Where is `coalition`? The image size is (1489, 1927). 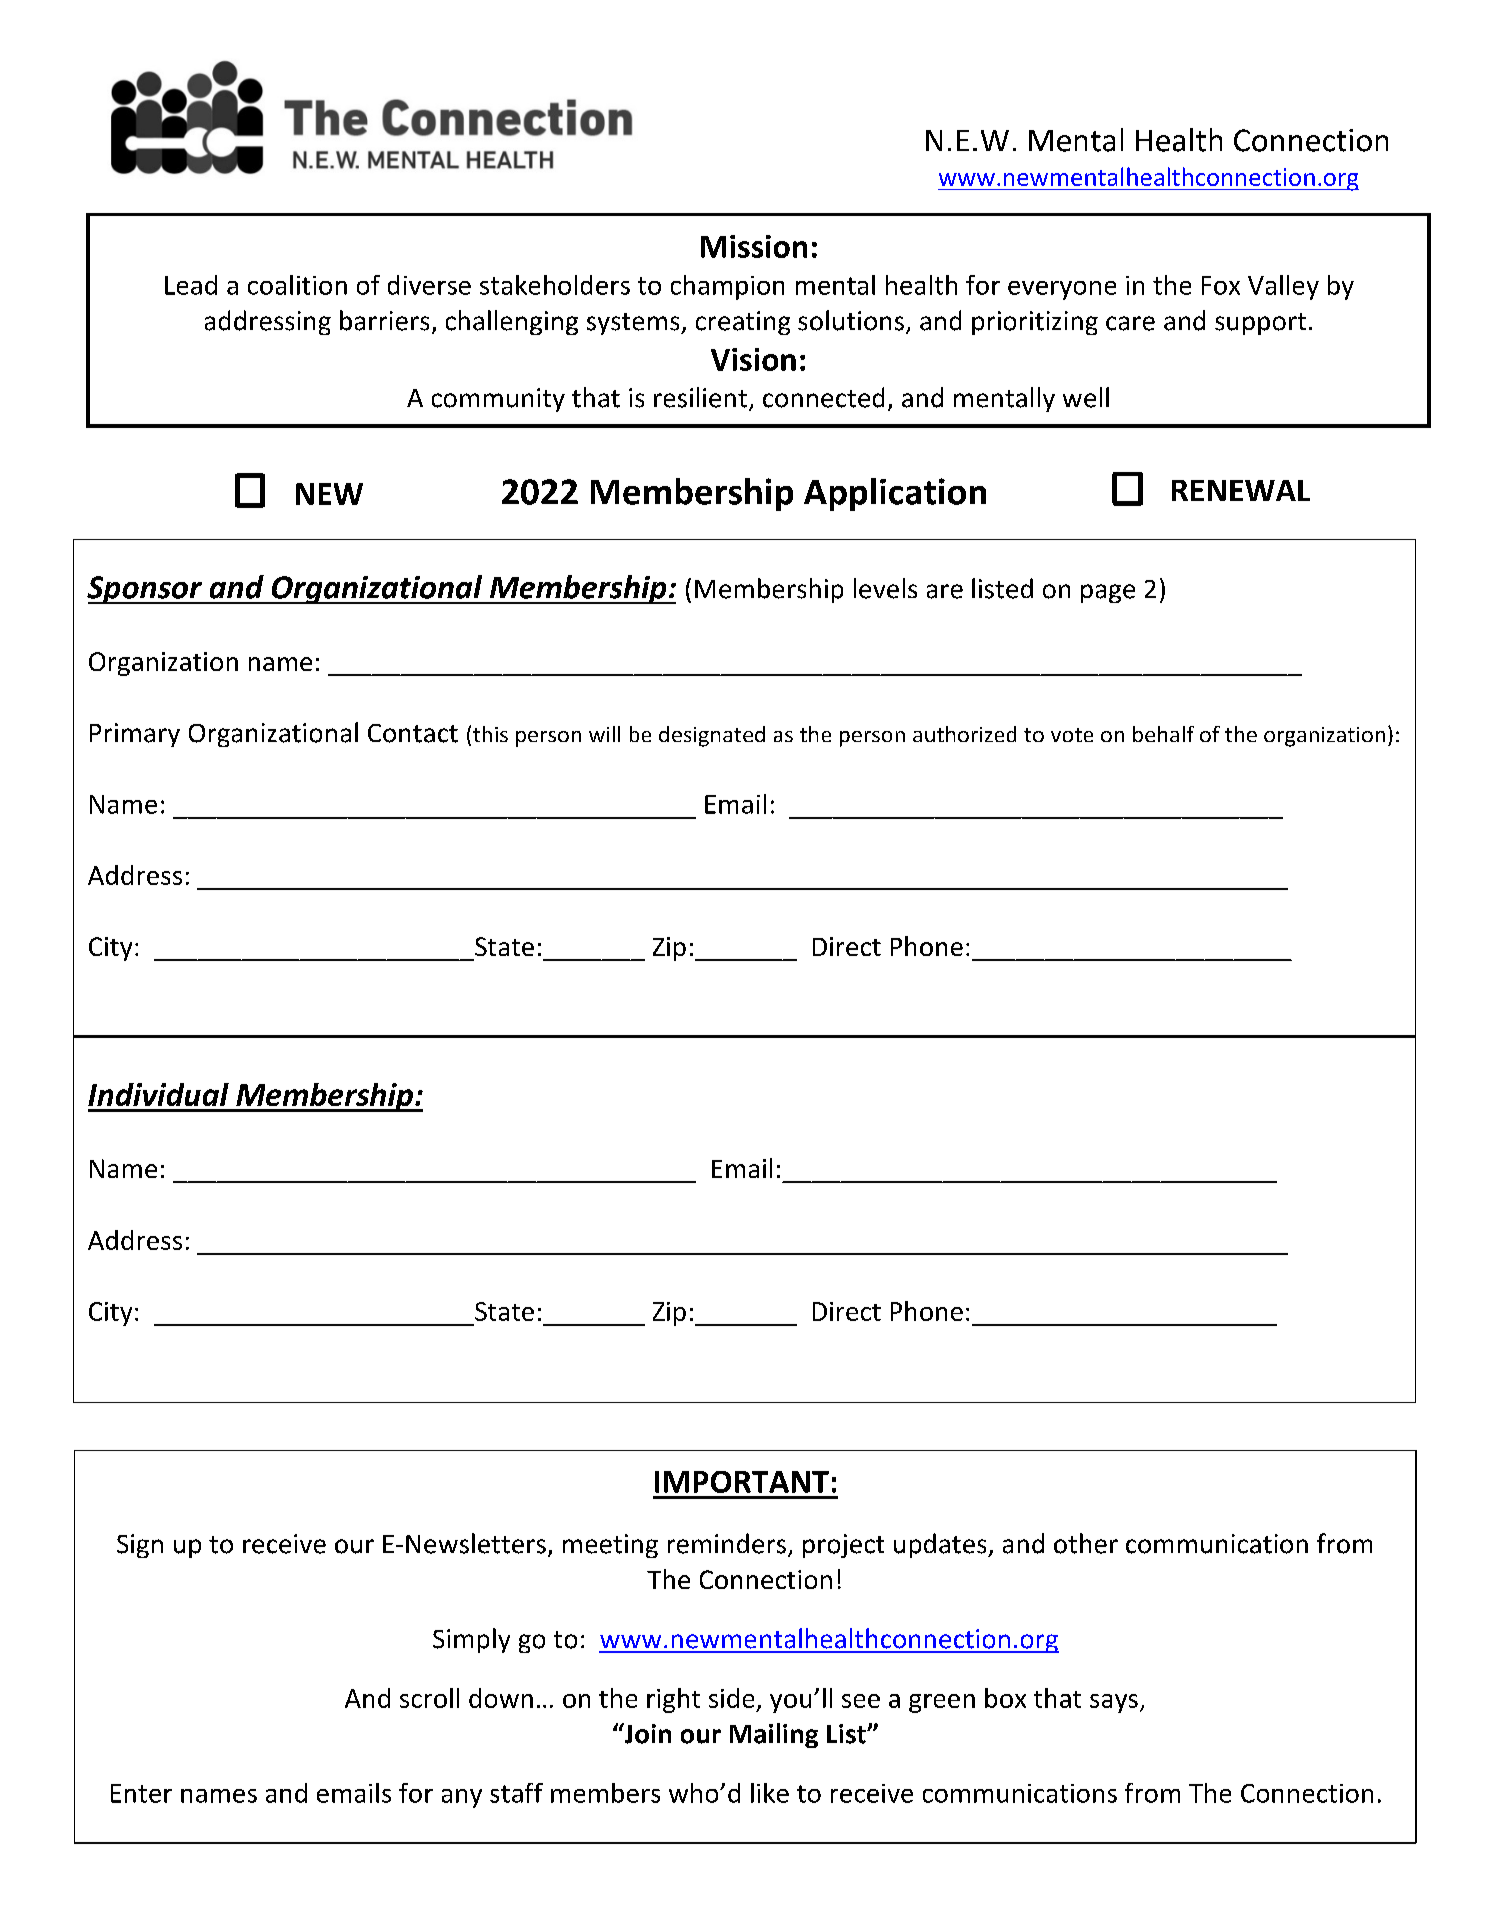 coalition is located at coordinates (297, 285).
